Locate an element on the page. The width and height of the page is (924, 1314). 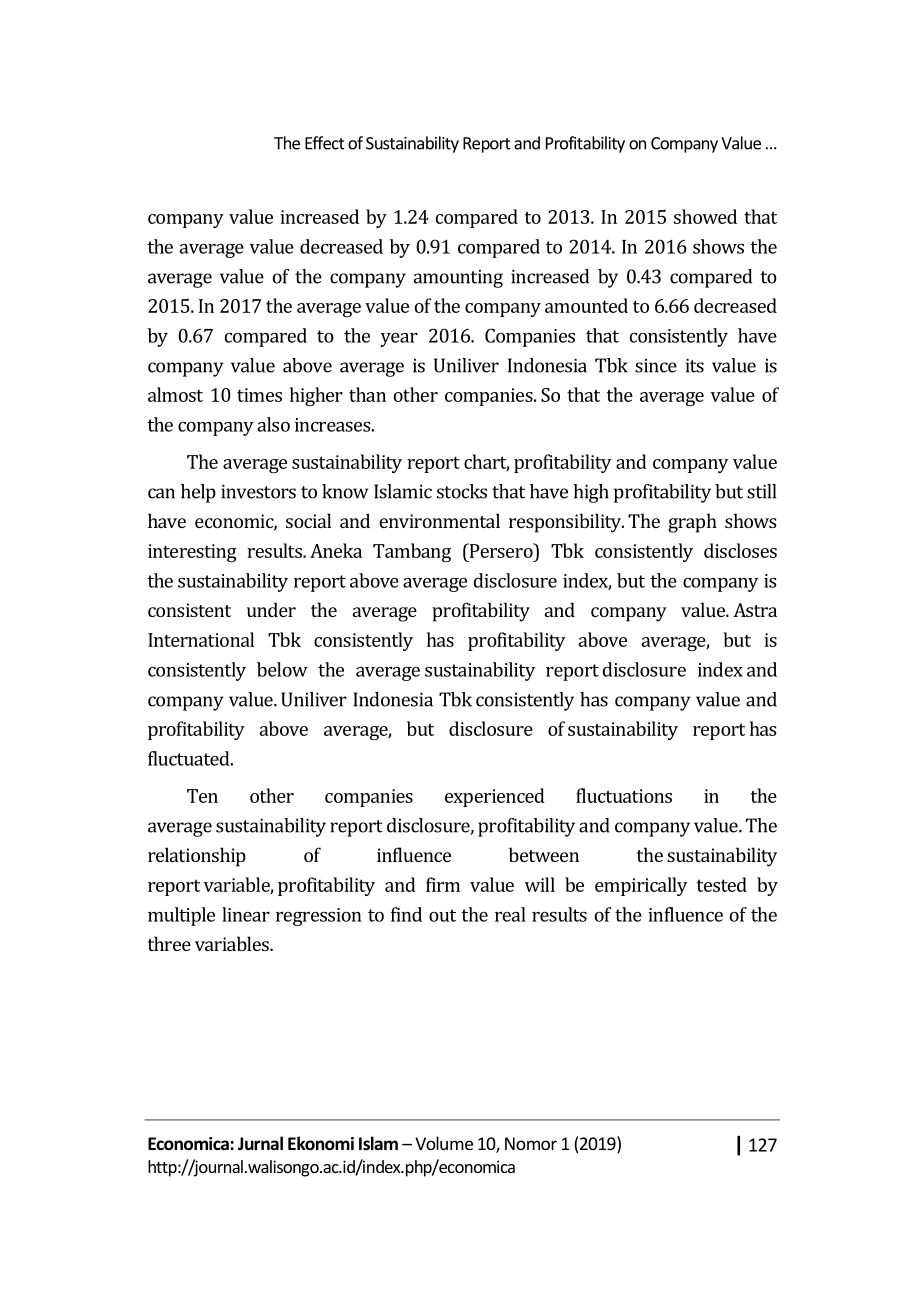
experienced is located at coordinates (495, 797).
